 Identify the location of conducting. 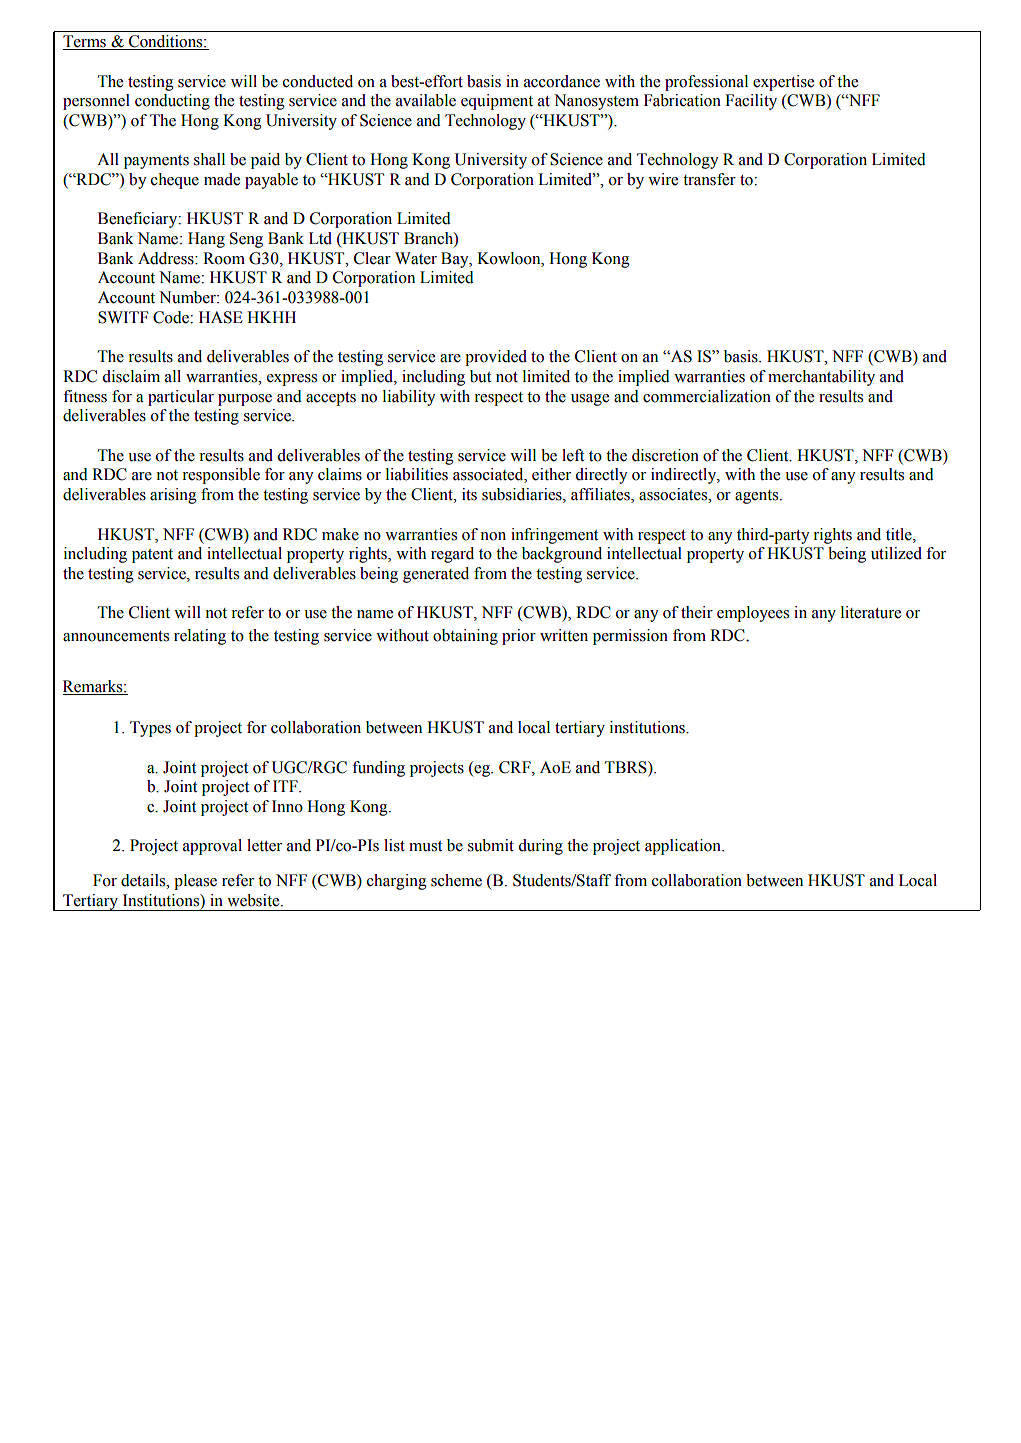
(172, 102).
